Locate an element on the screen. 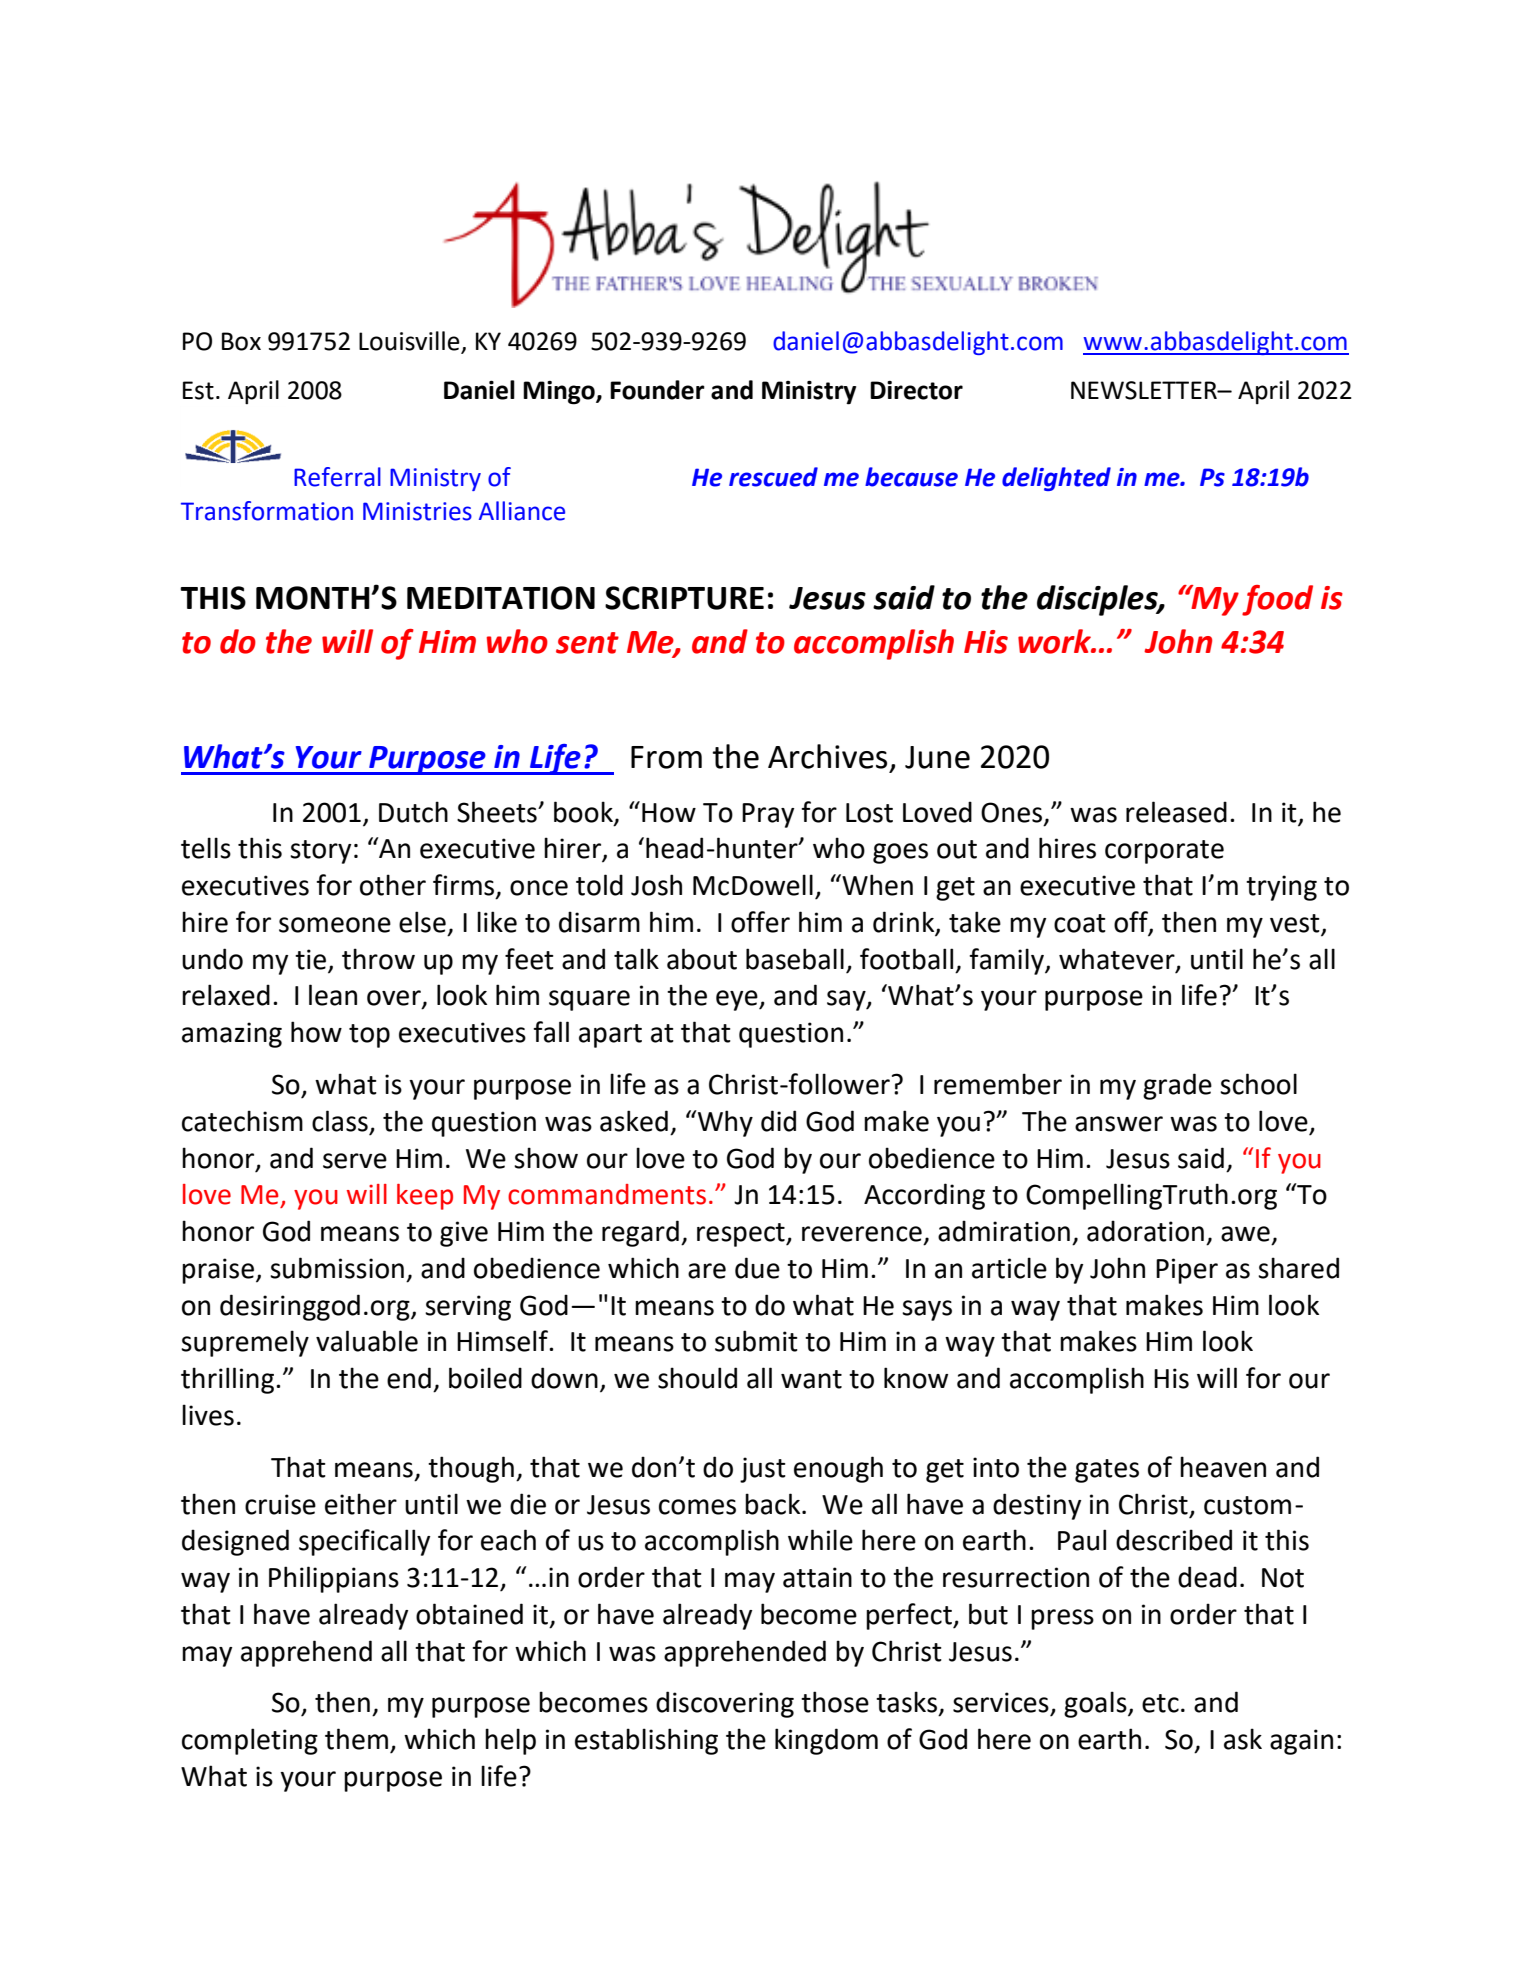 The width and height of the screenshot is (1536, 1988). valuable is located at coordinates (367, 1341).
